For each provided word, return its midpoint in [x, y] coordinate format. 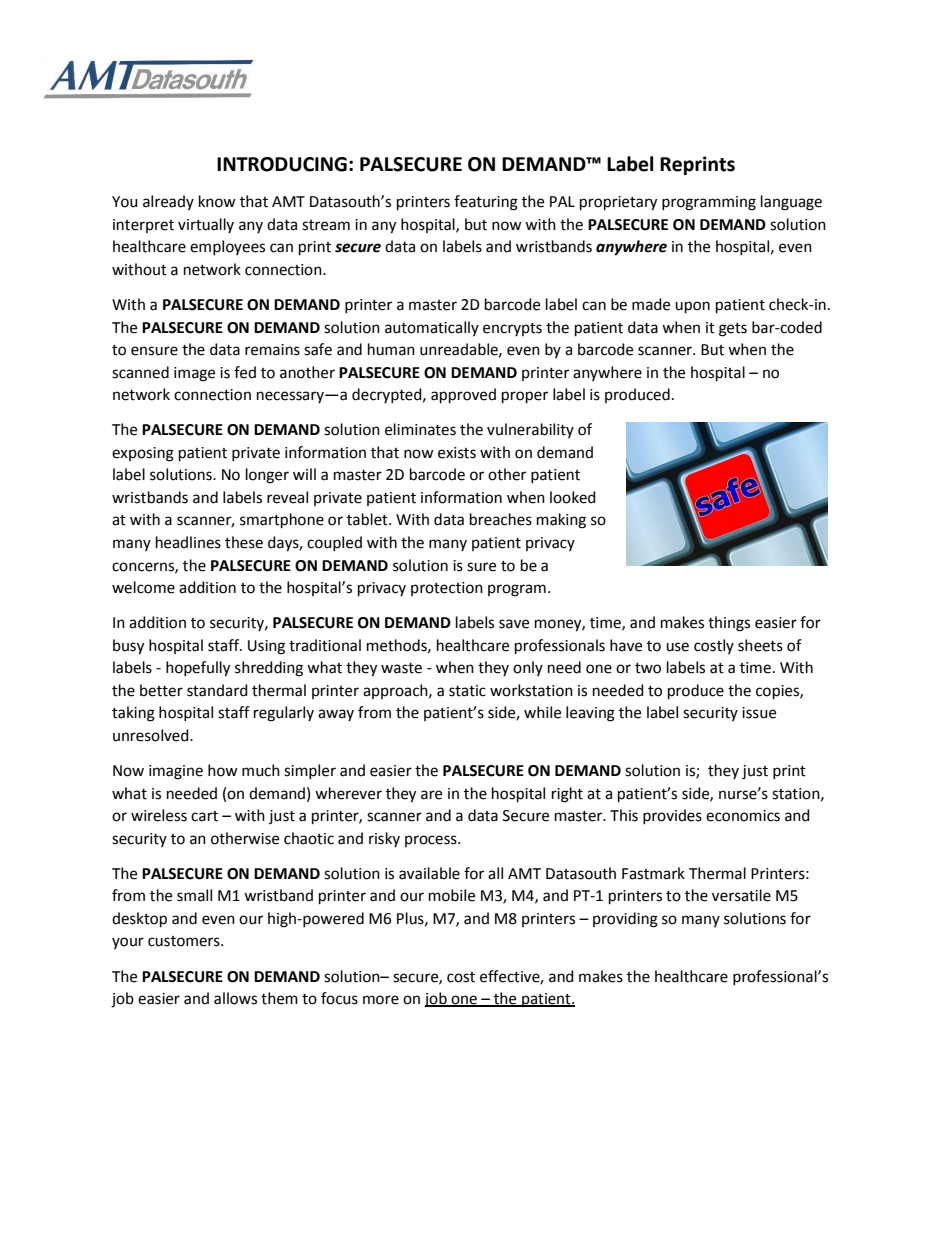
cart [204, 816]
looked [573, 497]
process [432, 841]
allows [235, 998]
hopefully [198, 669]
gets [733, 330]
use [677, 647]
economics [743, 816]
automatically [432, 328]
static [467, 691]
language [791, 203]
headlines [188, 542]
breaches [501, 519]
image [194, 374]
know [217, 201]
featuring [486, 203]
